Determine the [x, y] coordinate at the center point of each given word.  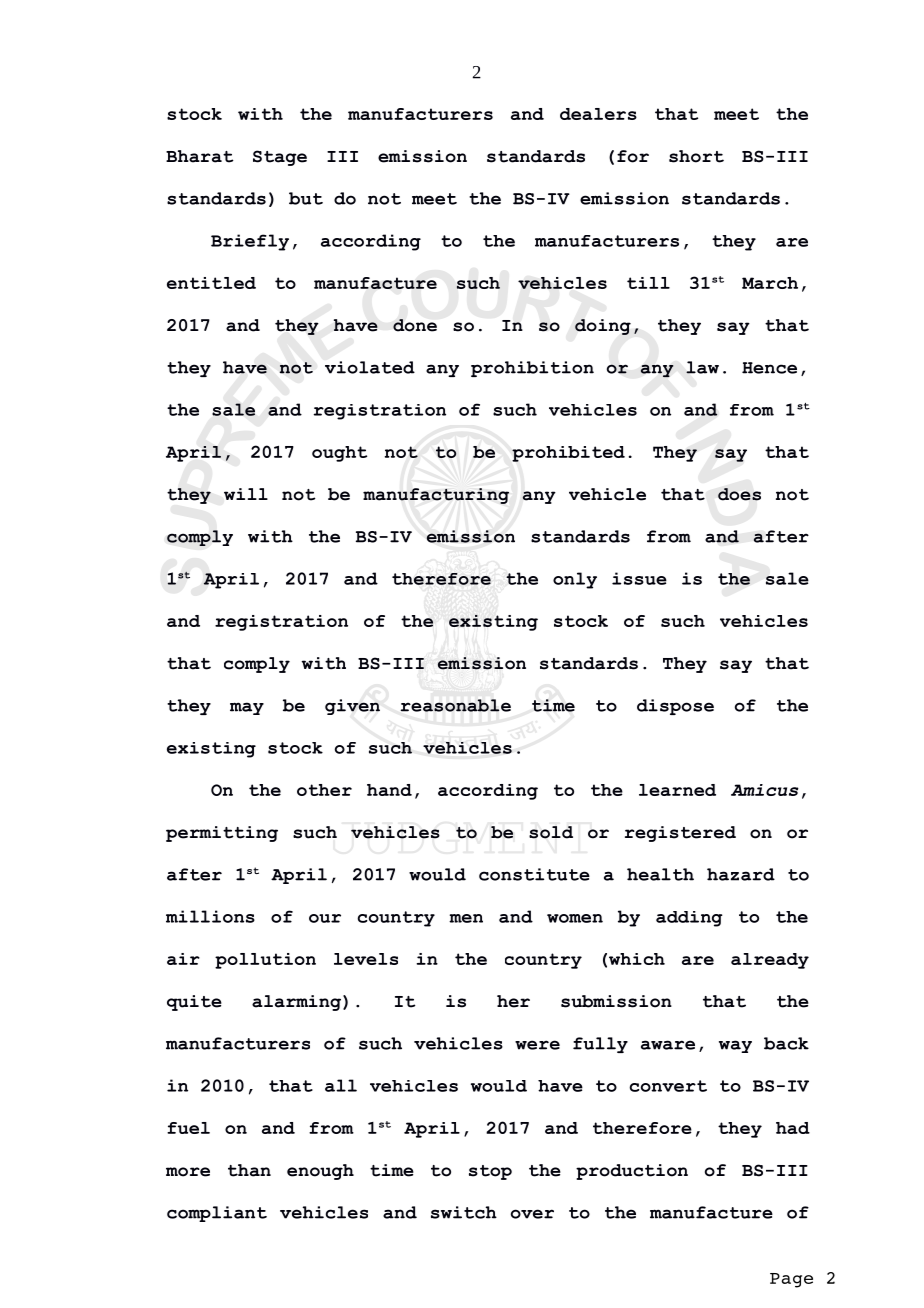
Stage [280, 158]
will [246, 494]
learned [677, 790]
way [735, 1046]
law [702, 367]
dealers [598, 114]
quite [194, 1003]
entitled [211, 283]
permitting [222, 834]
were [537, 1045]
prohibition [532, 369]
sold [551, 832]
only [575, 580]
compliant [217, 1214]
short [696, 156]
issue [639, 578]
